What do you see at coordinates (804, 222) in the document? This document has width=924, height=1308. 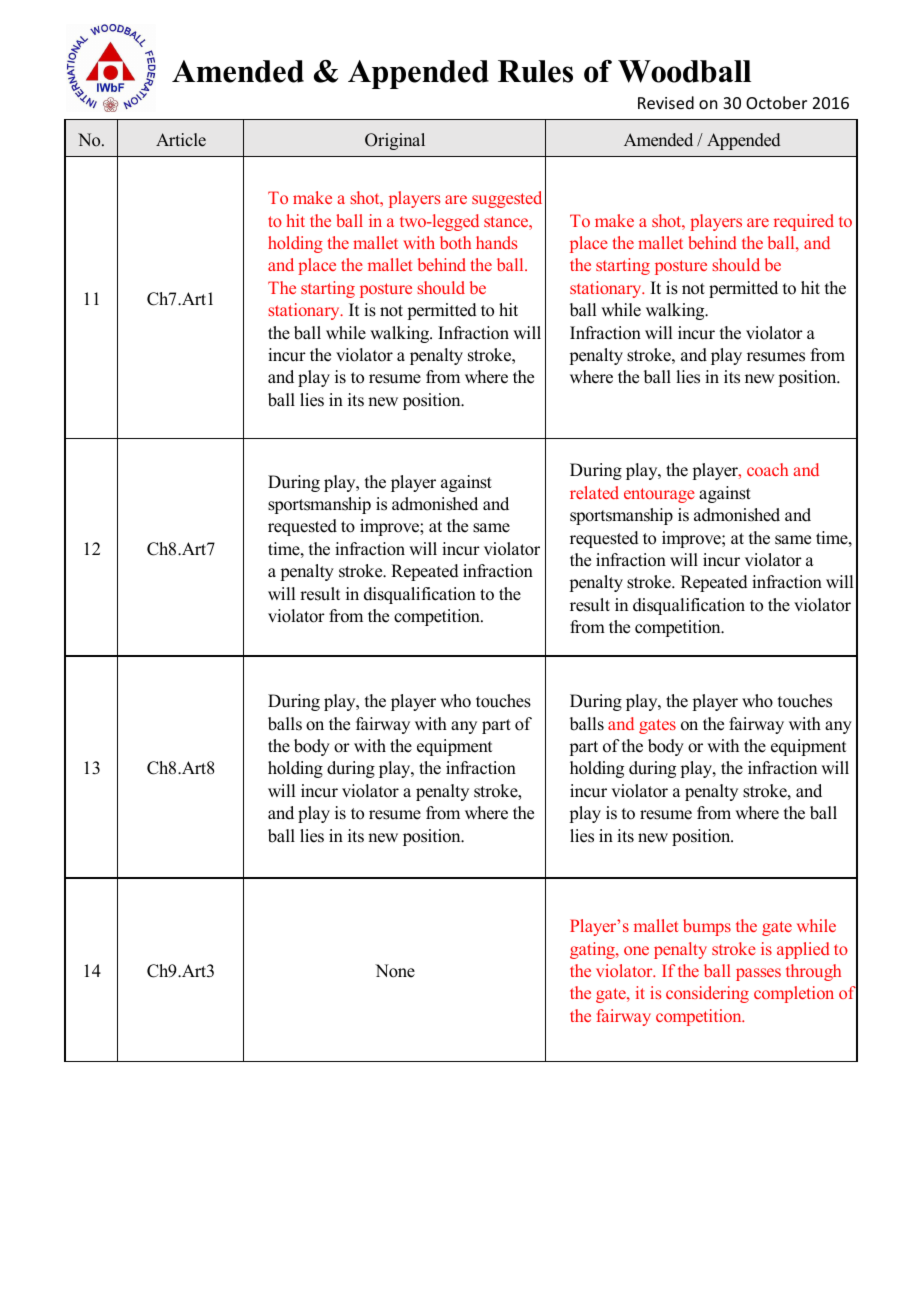 I see `required` at bounding box center [804, 222].
